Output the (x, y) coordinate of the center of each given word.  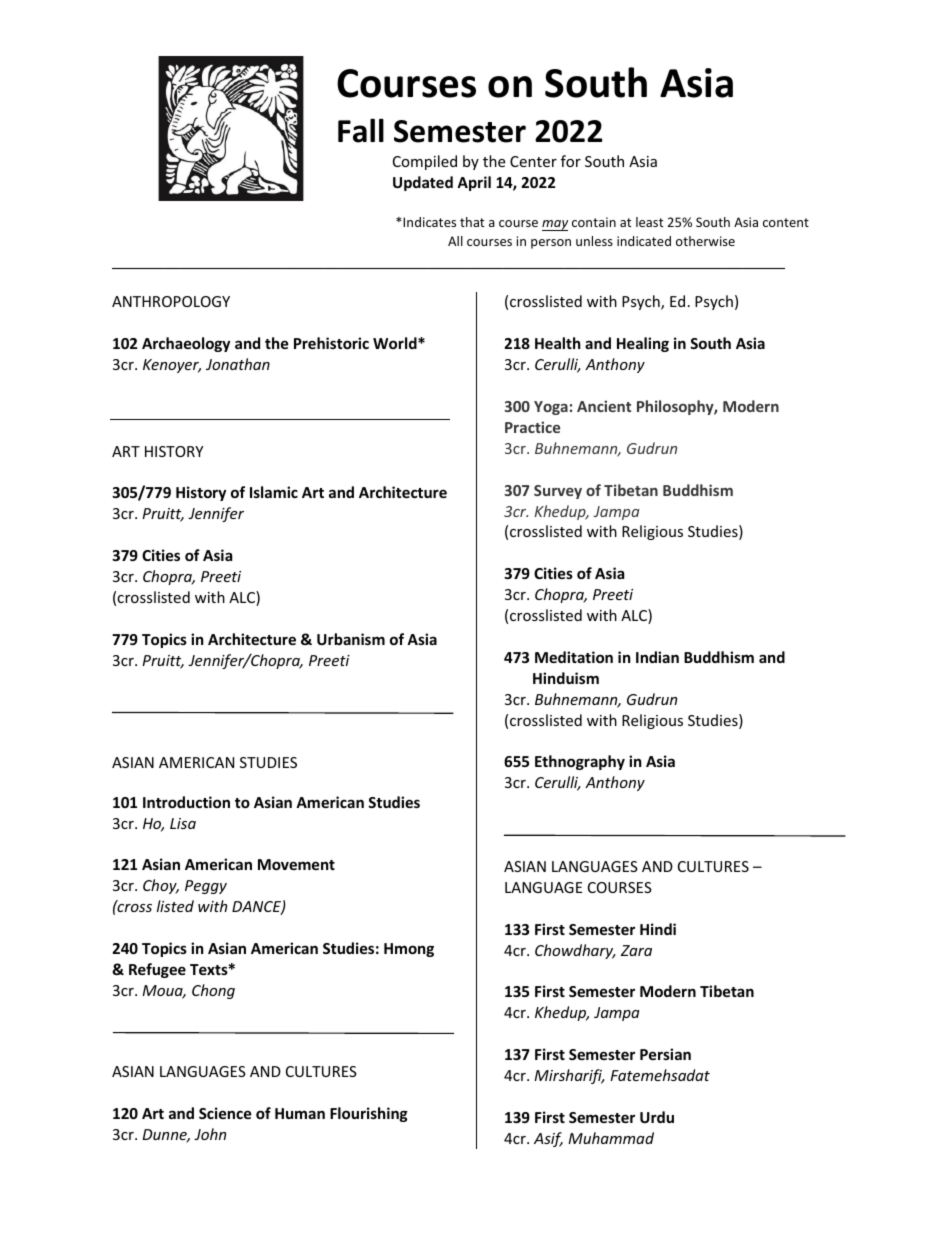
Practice (532, 427)
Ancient (604, 406)
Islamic (274, 492)
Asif (548, 1139)
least (649, 222)
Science (225, 1113)
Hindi (658, 929)
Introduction (186, 802)
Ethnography (580, 762)
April (474, 183)
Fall (361, 130)
